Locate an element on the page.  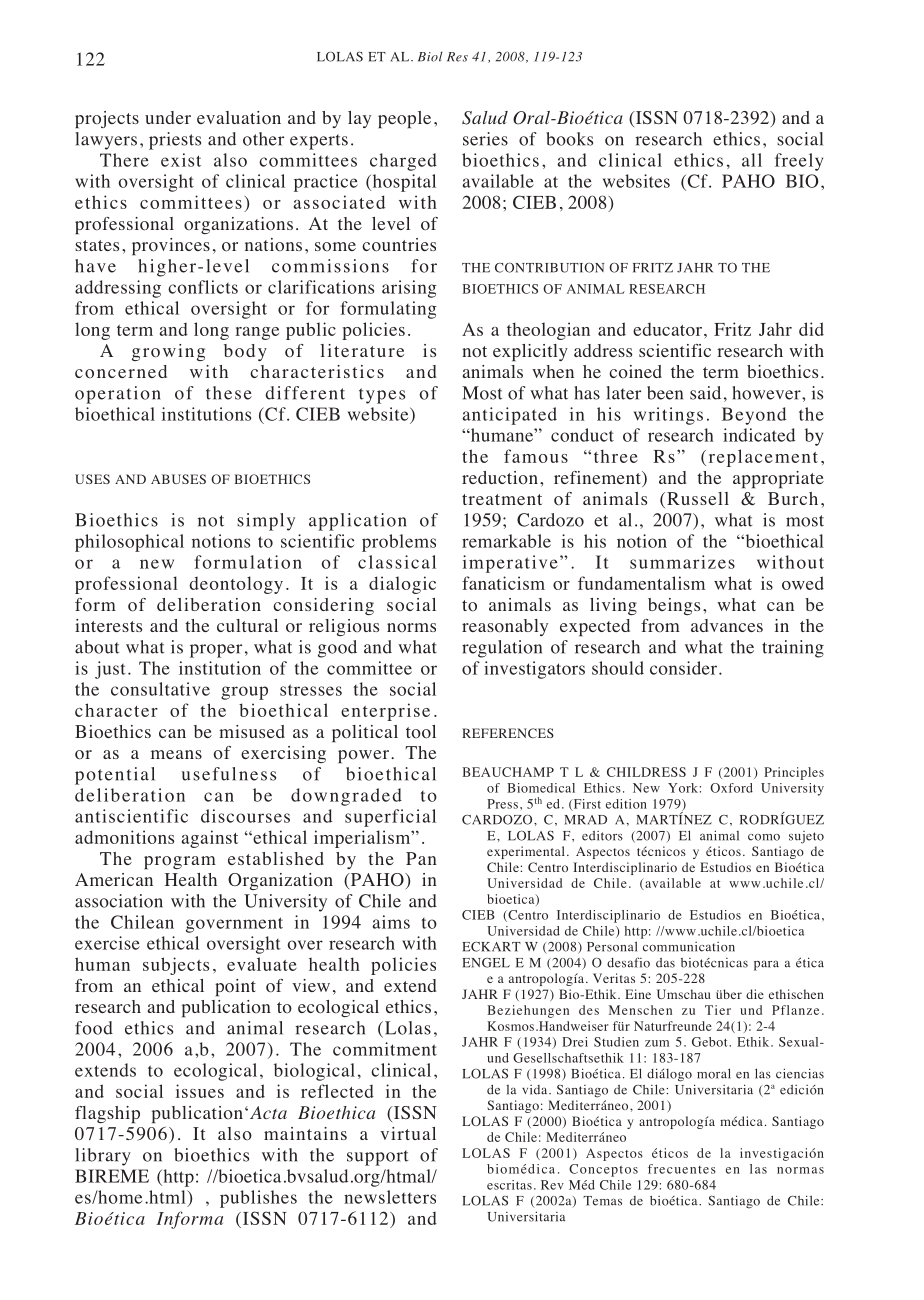
regulation is located at coordinates (502, 649).
